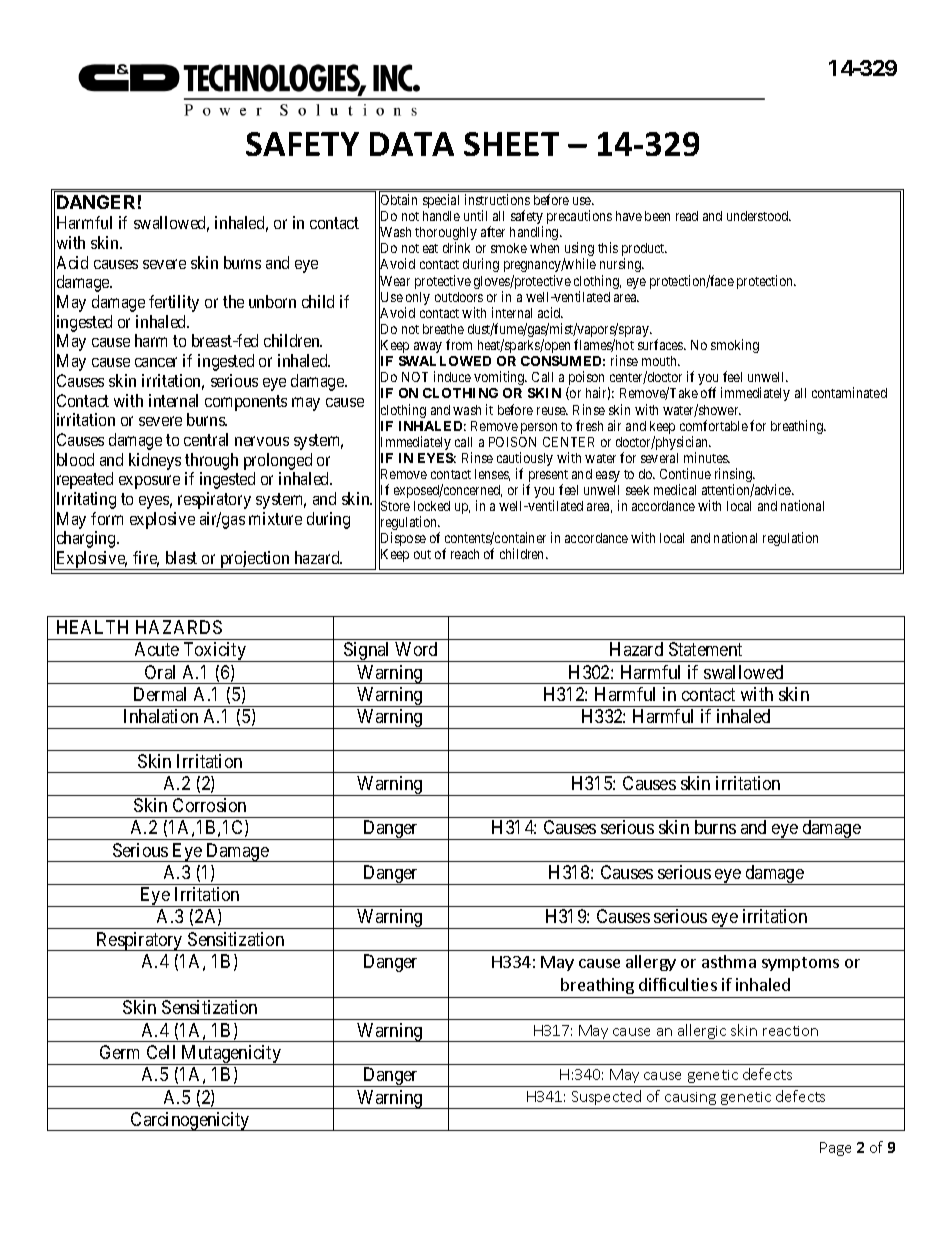 The width and height of the image is (952, 1233). Describe the element at coordinates (206, 439) in the image. I see `central` at that location.
